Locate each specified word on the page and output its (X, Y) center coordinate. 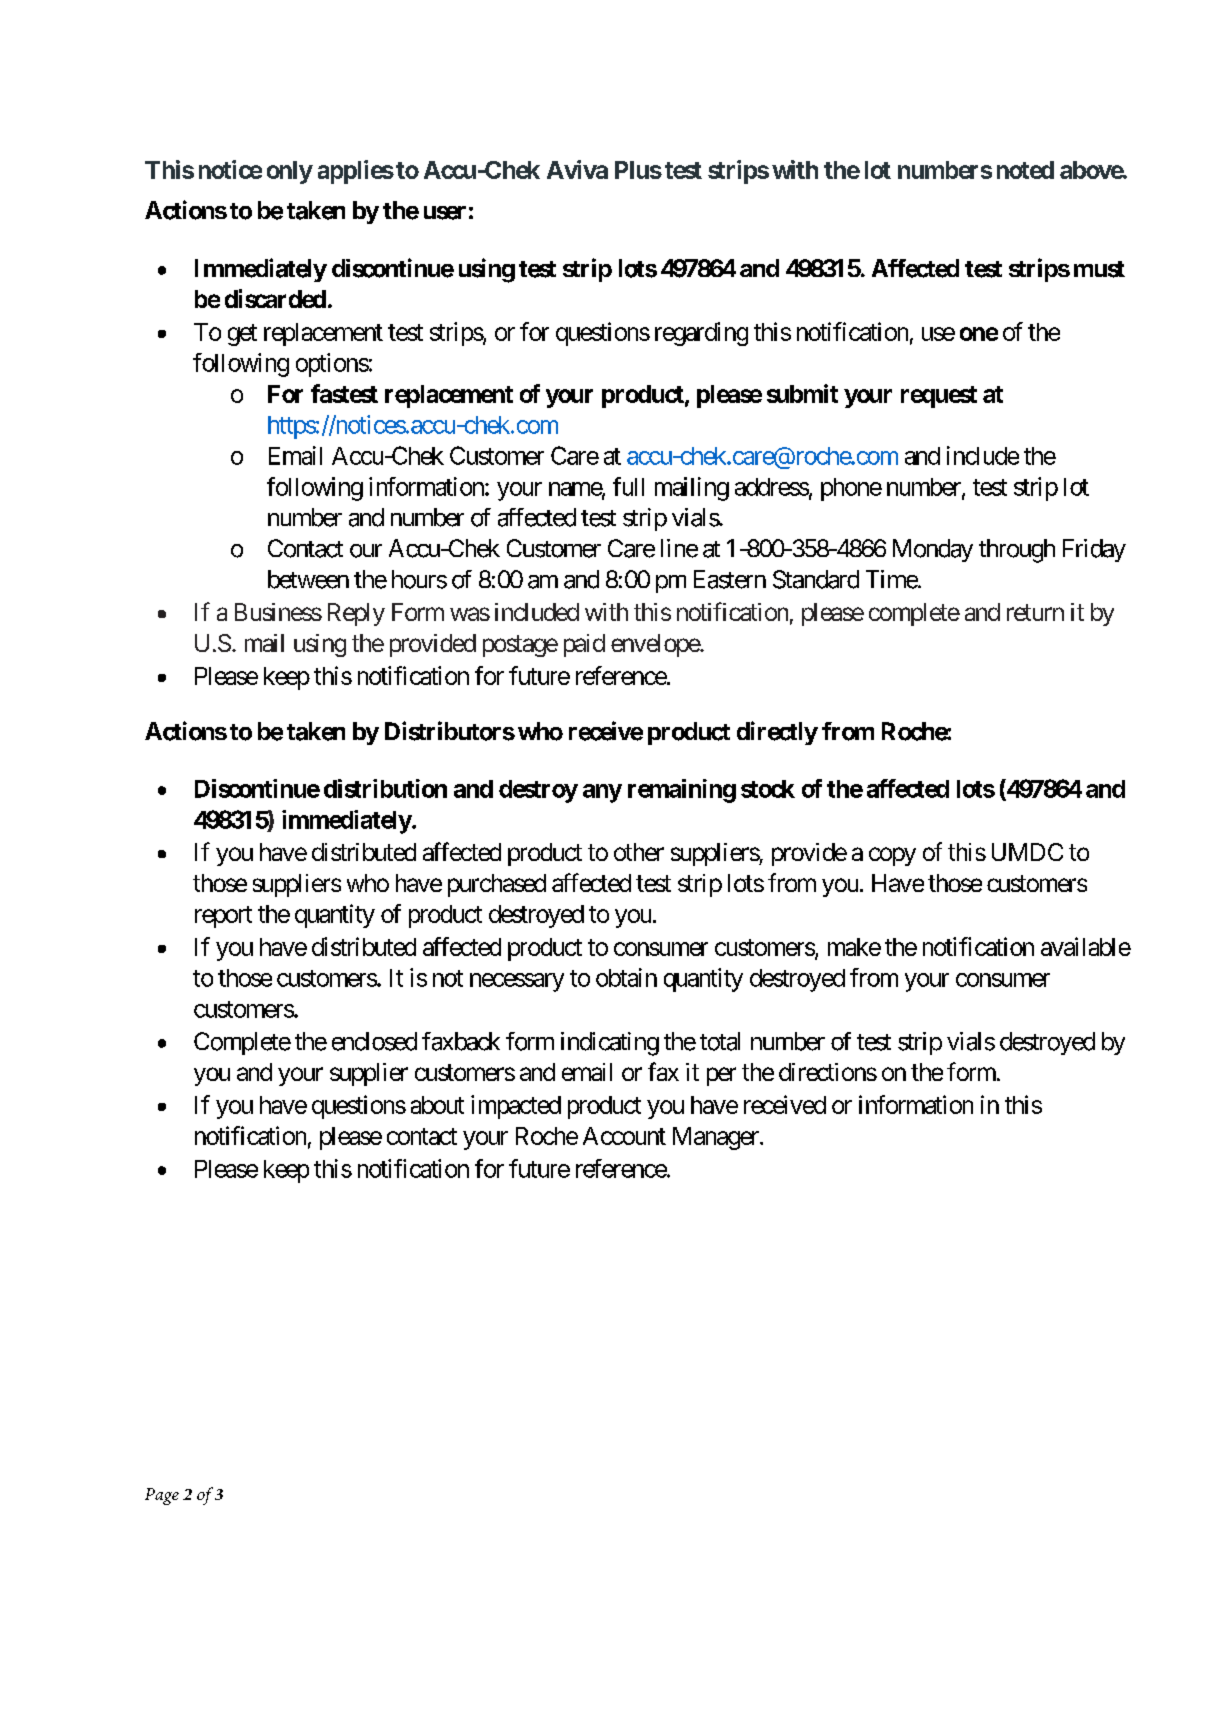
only (290, 172)
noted (1025, 170)
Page (162, 1496)
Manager (717, 1138)
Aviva (577, 169)
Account (624, 1136)
